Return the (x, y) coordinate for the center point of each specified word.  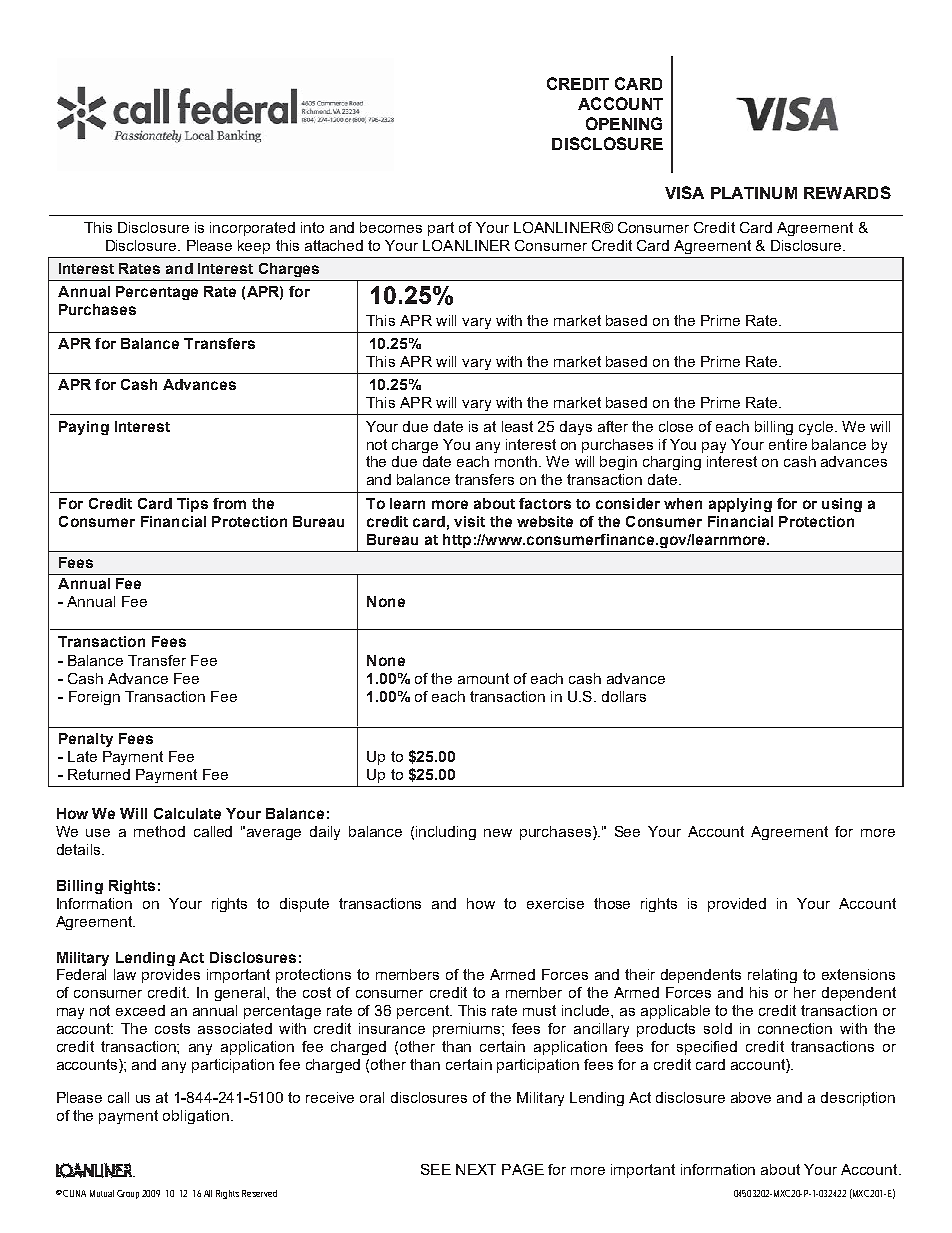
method (159, 831)
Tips (192, 505)
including (446, 833)
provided (737, 905)
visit (469, 521)
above (751, 1097)
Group (130, 1194)
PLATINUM (754, 193)
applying (740, 505)
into (312, 227)
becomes (391, 227)
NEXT (476, 1169)
